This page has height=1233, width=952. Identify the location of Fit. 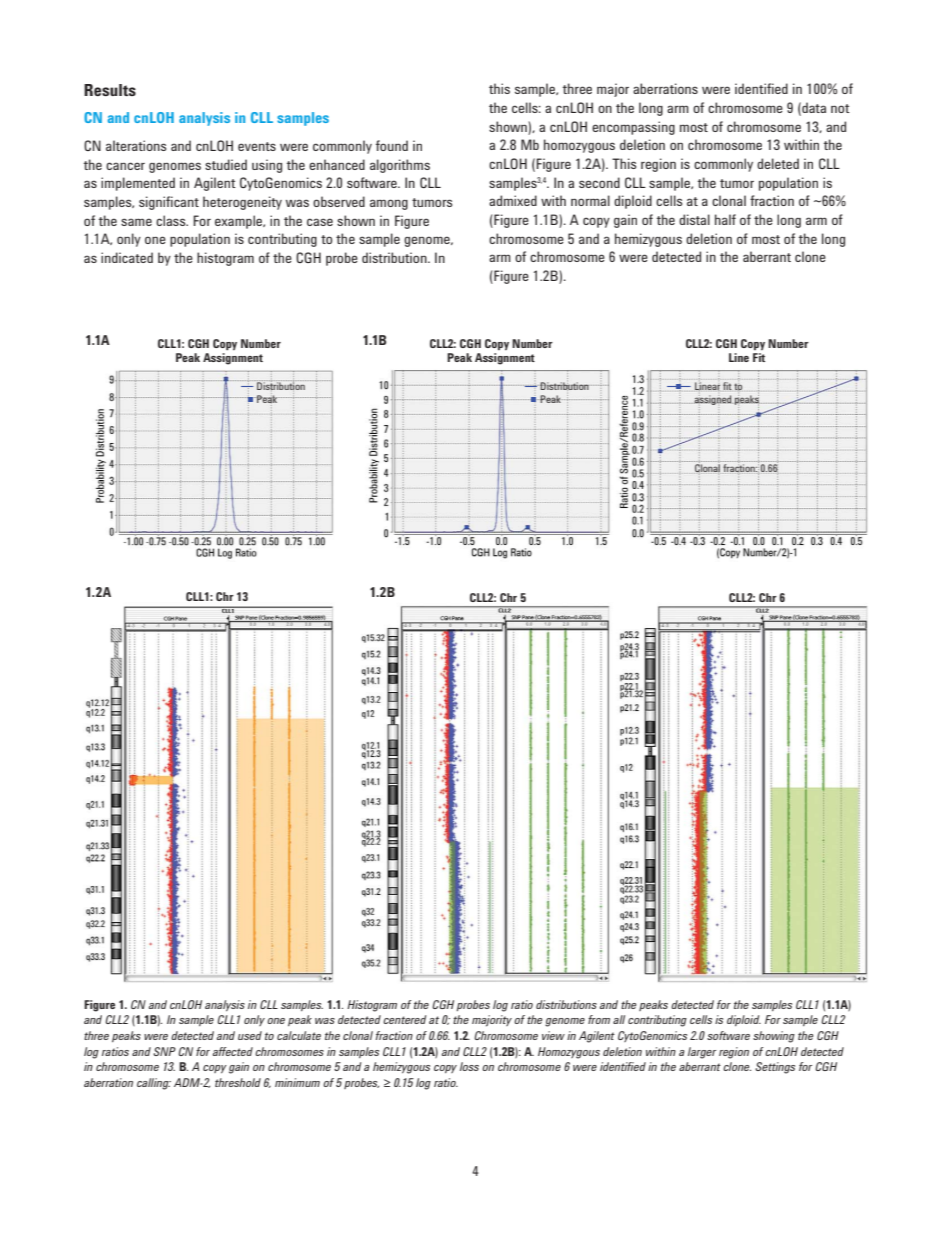
(759, 357).
